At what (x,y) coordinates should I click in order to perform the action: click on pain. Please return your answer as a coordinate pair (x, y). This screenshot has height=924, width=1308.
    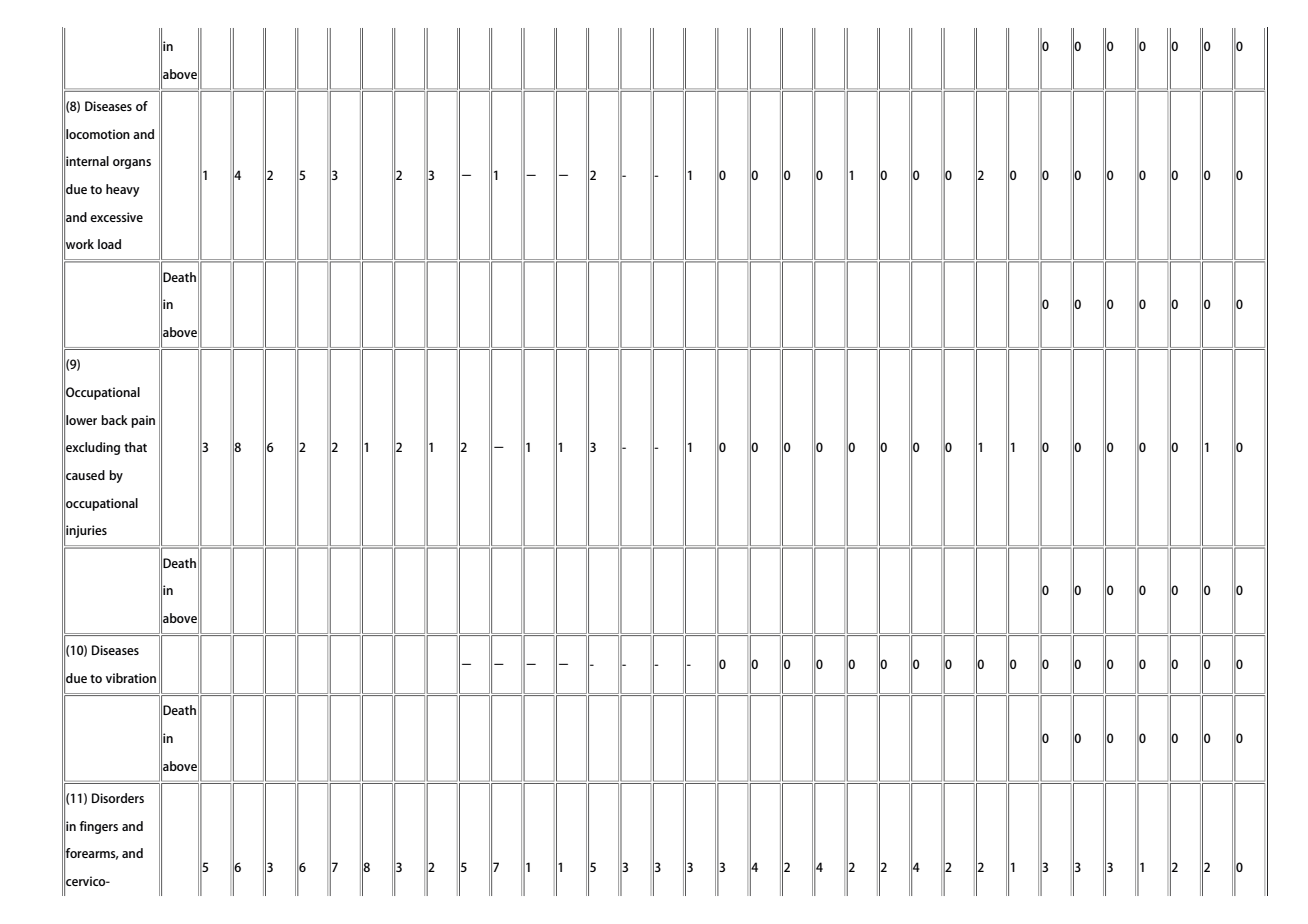
    Looking at the image, I should click on (143, 421).
